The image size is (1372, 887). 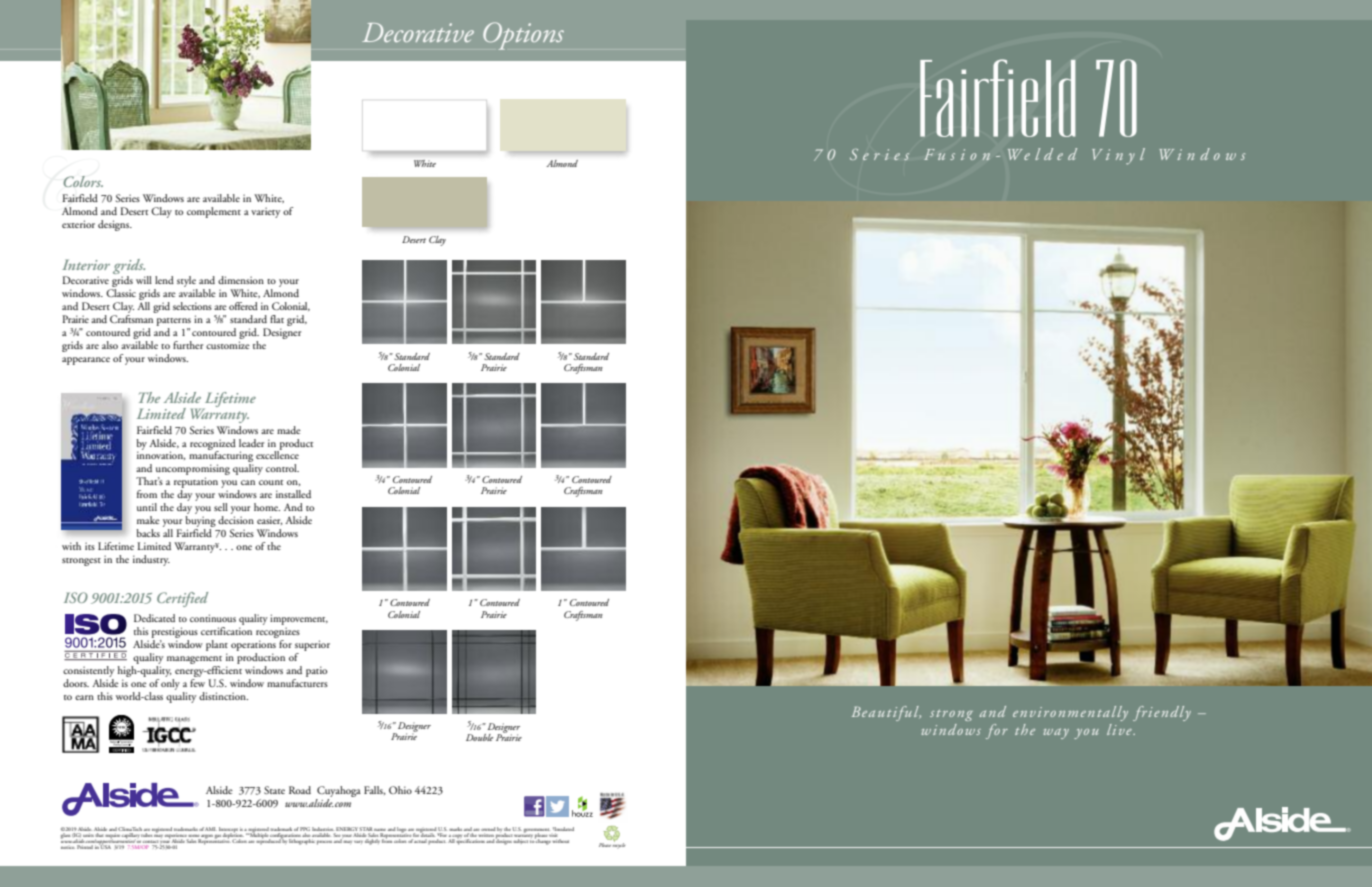 What do you see at coordinates (174, 322) in the document?
I see `patterns` at bounding box center [174, 322].
